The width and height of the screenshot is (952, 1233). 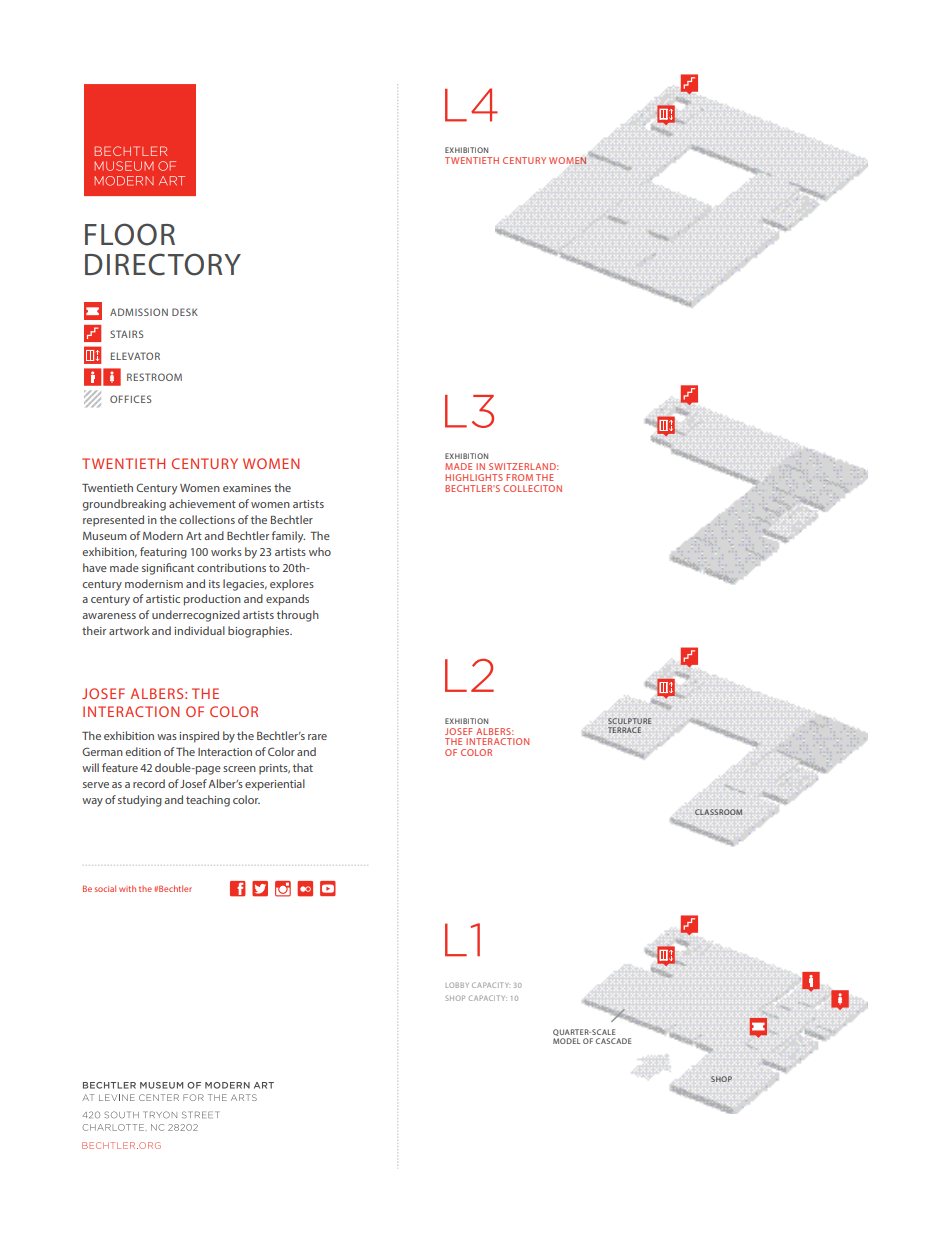 What do you see at coordinates (127, 888) in the screenshot?
I see `with` at bounding box center [127, 888].
